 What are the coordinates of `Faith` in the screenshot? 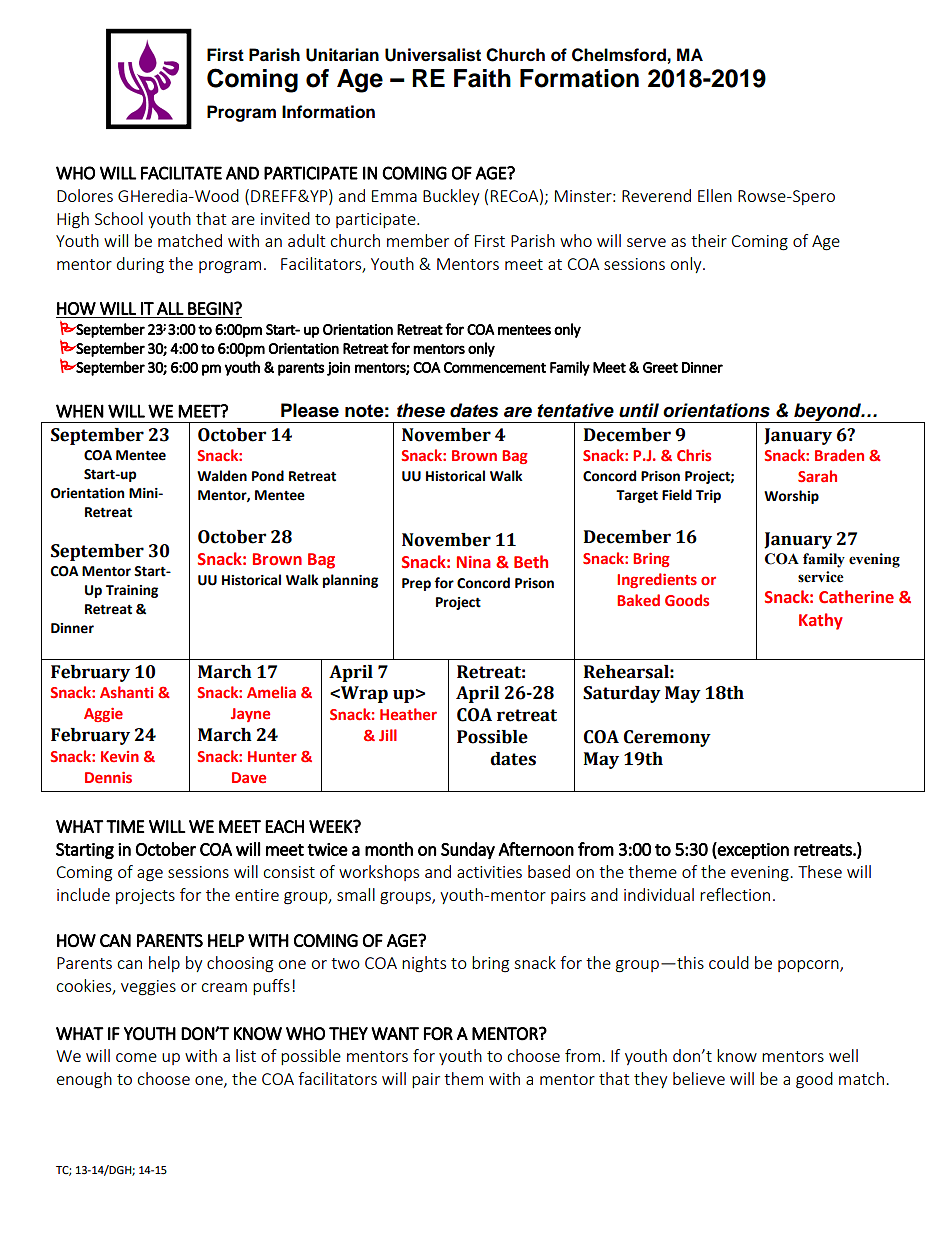 It's located at (482, 78).
